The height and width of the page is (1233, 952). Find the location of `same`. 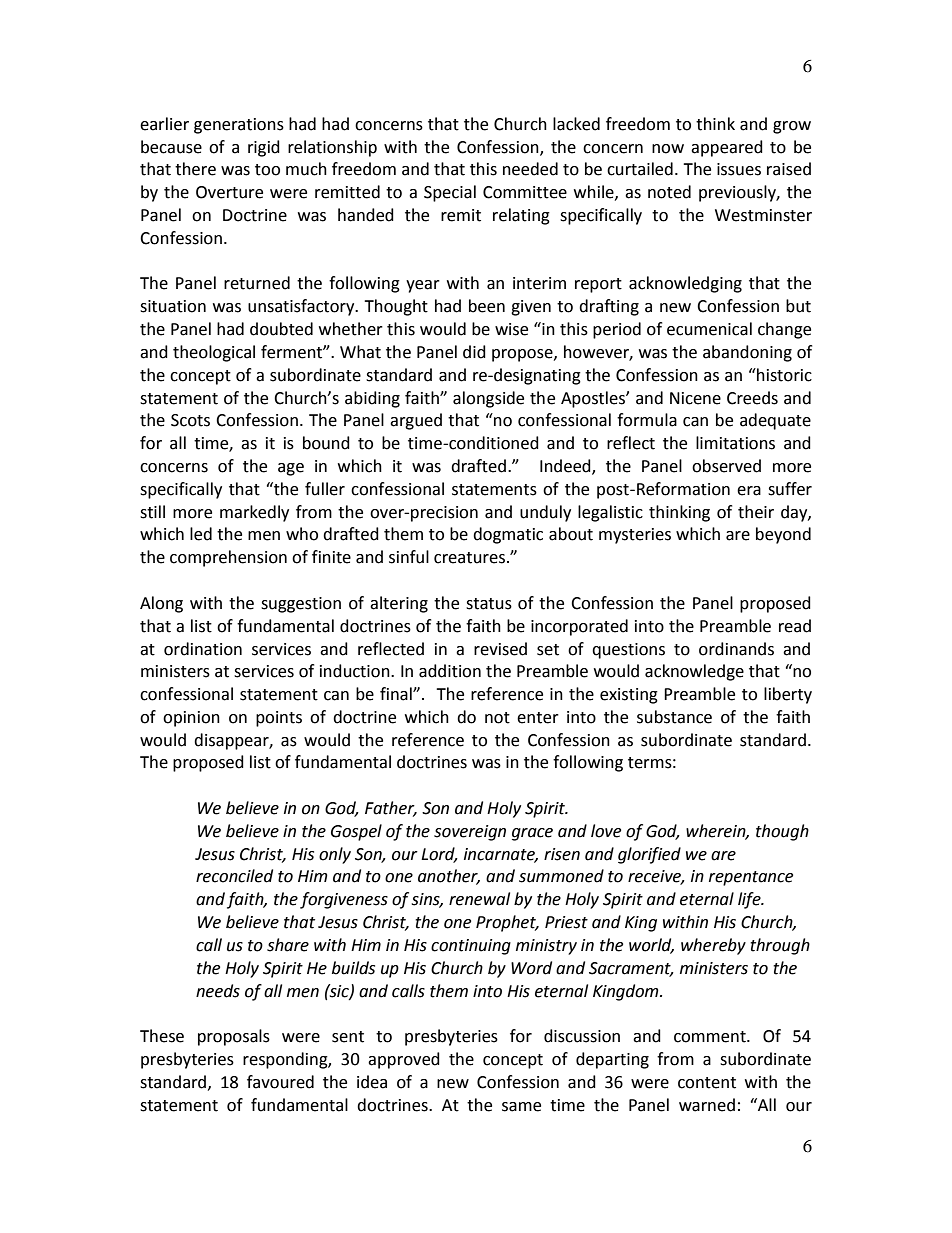

same is located at coordinates (521, 1107).
